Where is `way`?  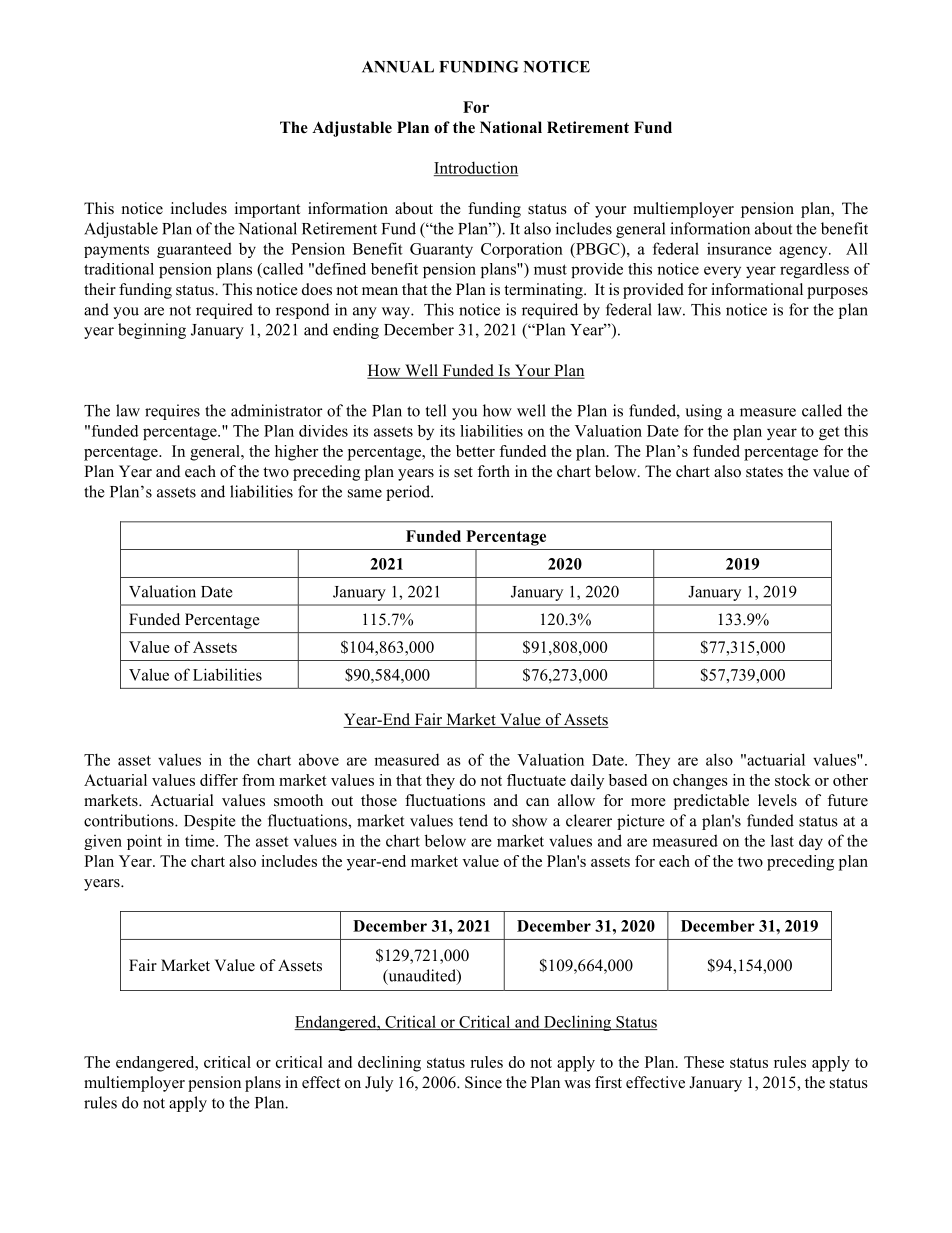
way is located at coordinates (397, 313).
